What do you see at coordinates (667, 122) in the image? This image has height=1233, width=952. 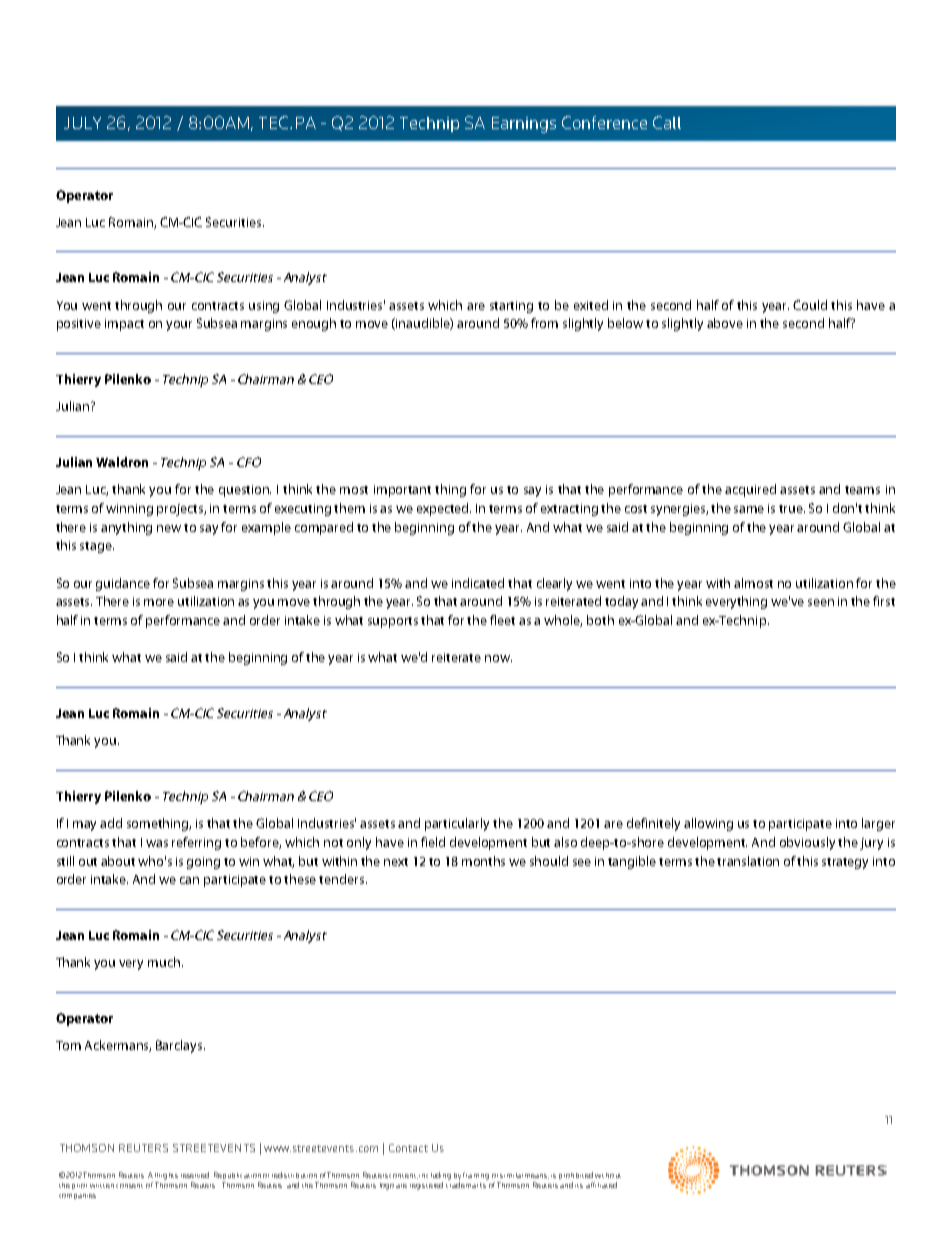 I see `Call` at bounding box center [667, 122].
